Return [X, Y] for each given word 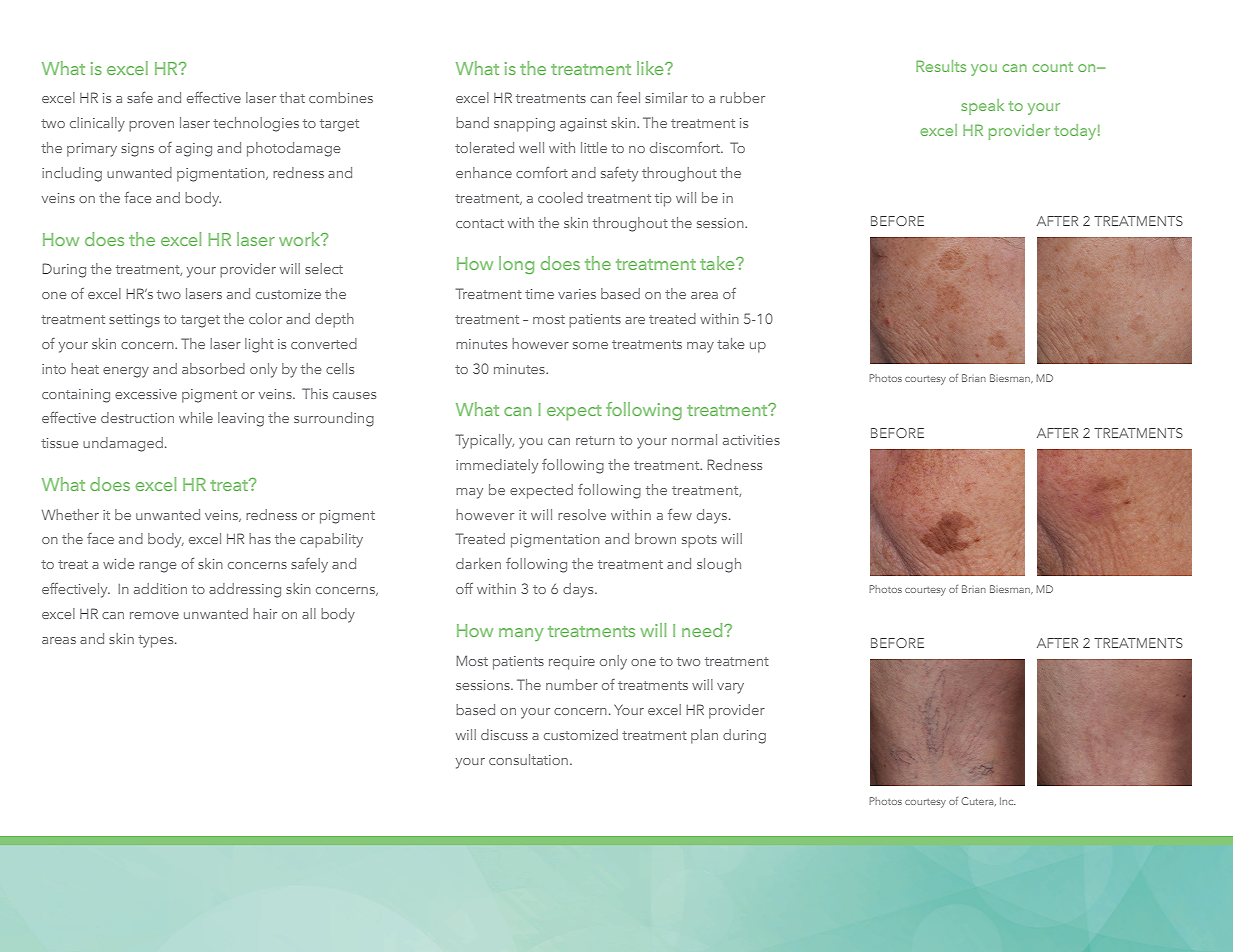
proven [151, 126]
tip [663, 200]
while [196, 417]
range [157, 567]
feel [628, 97]
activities [751, 440]
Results [941, 66]
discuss [504, 734]
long [516, 265]
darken [478, 563]
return [595, 440]
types [157, 641]
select [324, 268]
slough [719, 565]
